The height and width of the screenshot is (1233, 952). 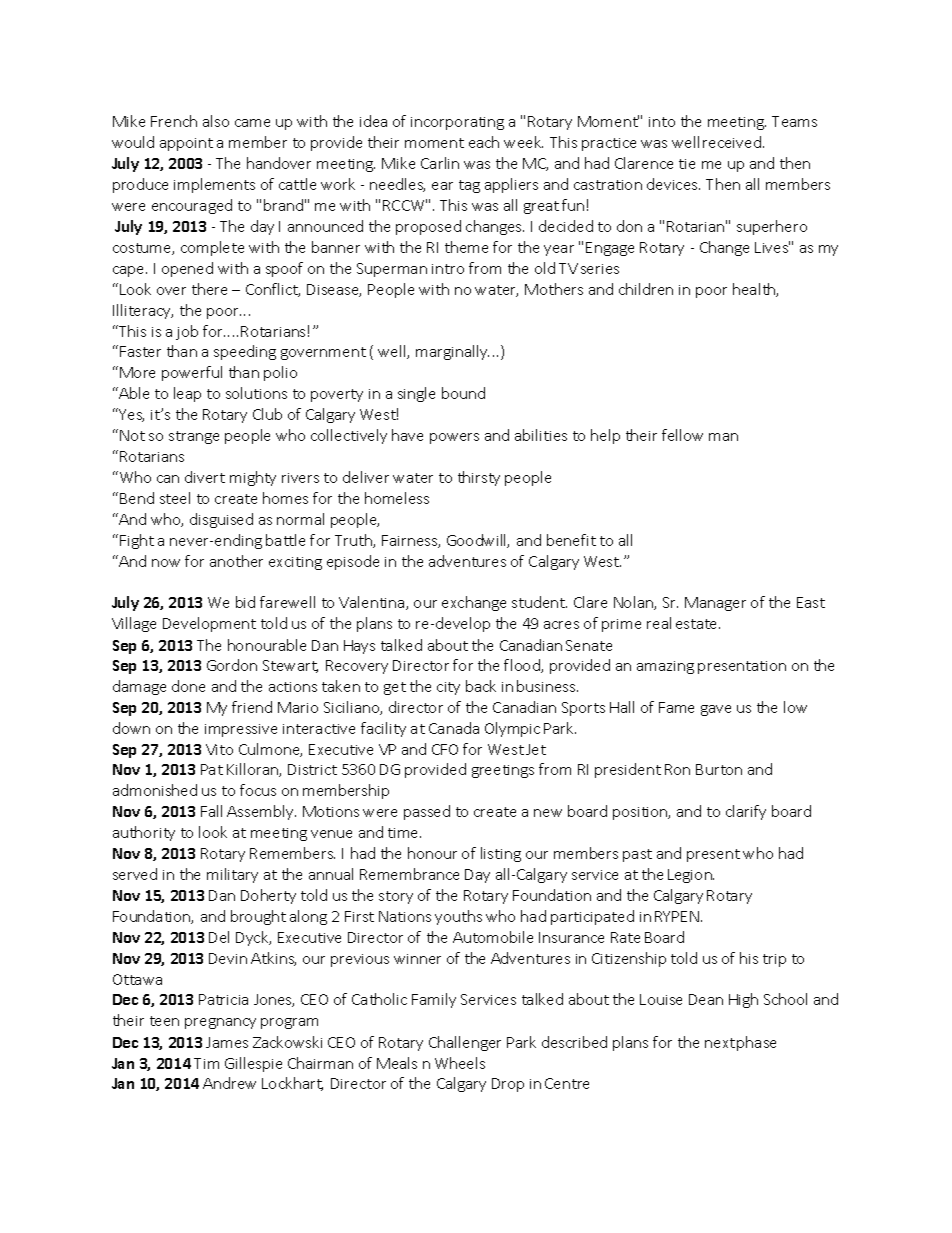 I want to click on High, so click(x=743, y=1000).
